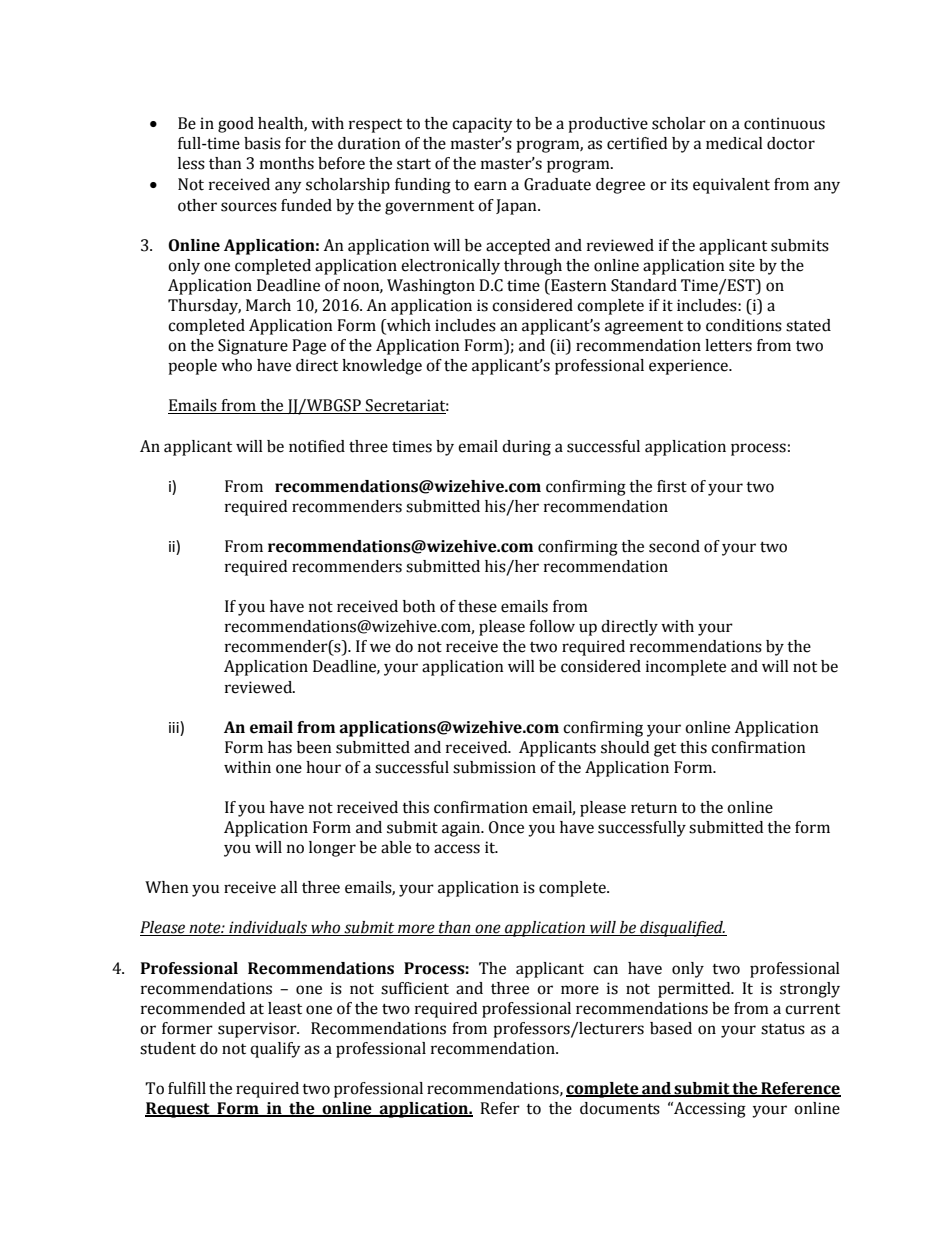 This screenshot has width=952, height=1233. Describe the element at coordinates (674, 546) in the screenshot. I see `second` at that location.
